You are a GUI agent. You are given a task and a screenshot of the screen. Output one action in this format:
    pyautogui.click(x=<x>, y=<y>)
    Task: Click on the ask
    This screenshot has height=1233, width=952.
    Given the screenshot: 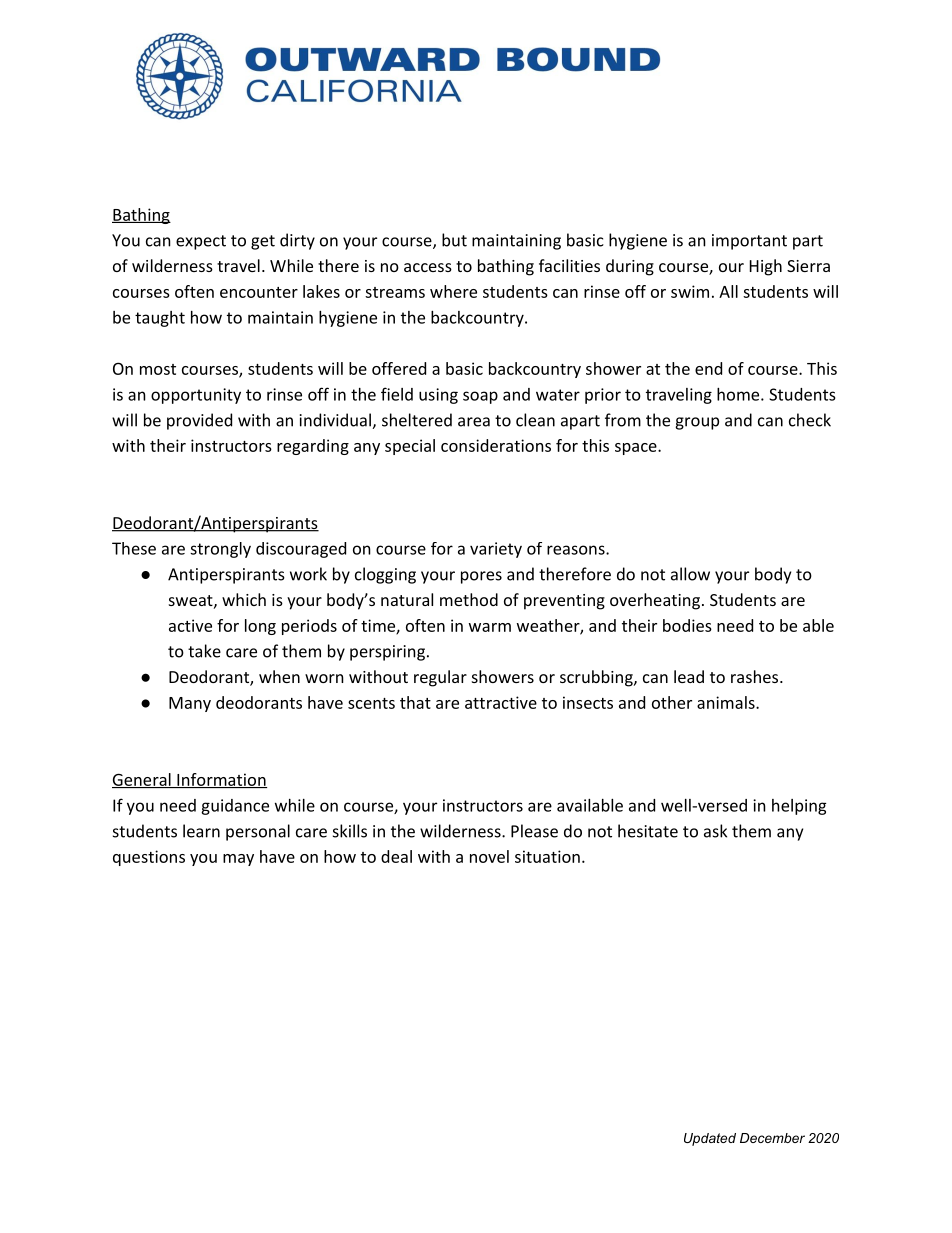 What is the action you would take?
    pyautogui.click(x=715, y=831)
